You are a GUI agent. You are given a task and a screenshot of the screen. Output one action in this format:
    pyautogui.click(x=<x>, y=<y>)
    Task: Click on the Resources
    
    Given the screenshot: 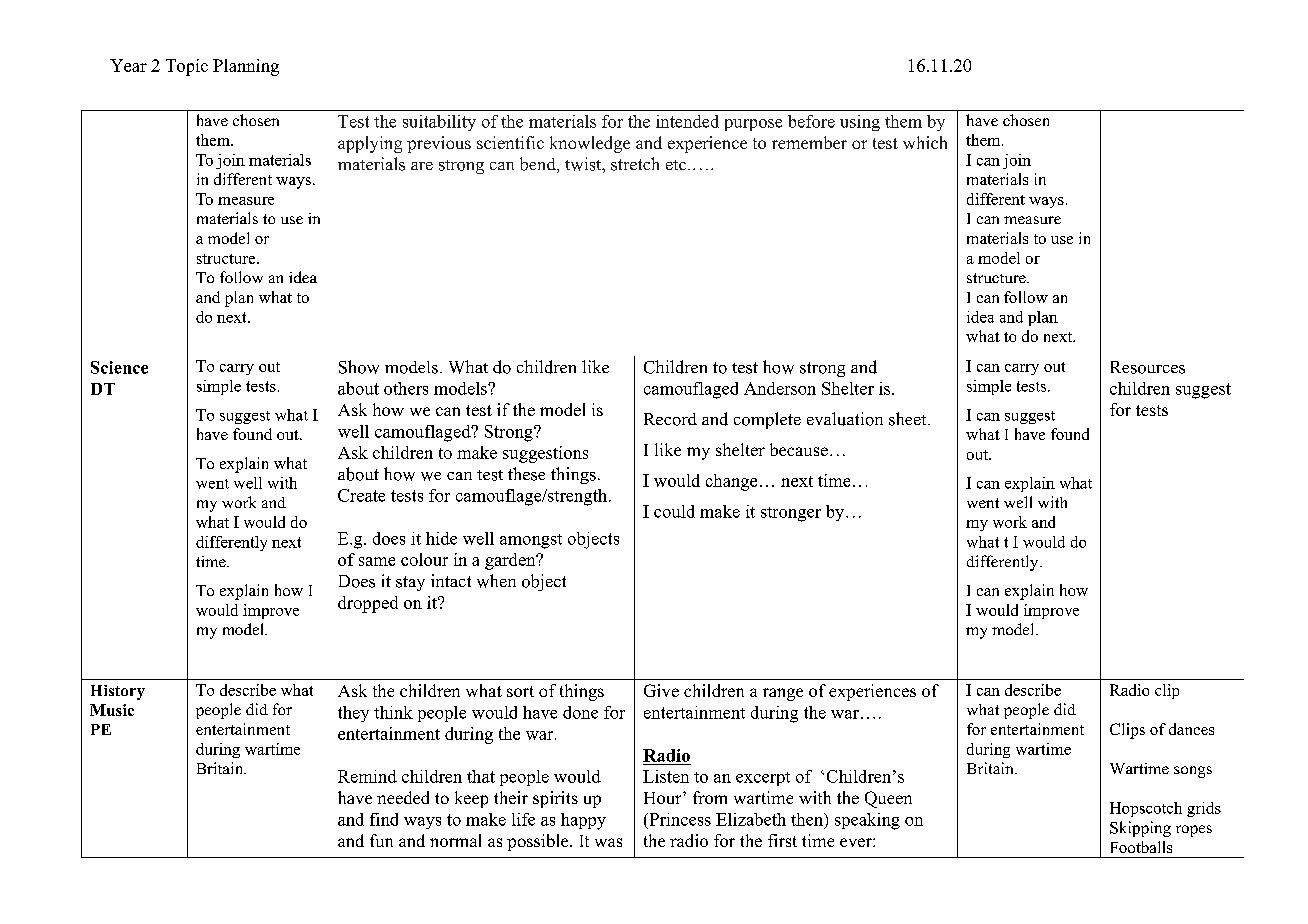 What is the action you would take?
    pyautogui.click(x=1148, y=367)
